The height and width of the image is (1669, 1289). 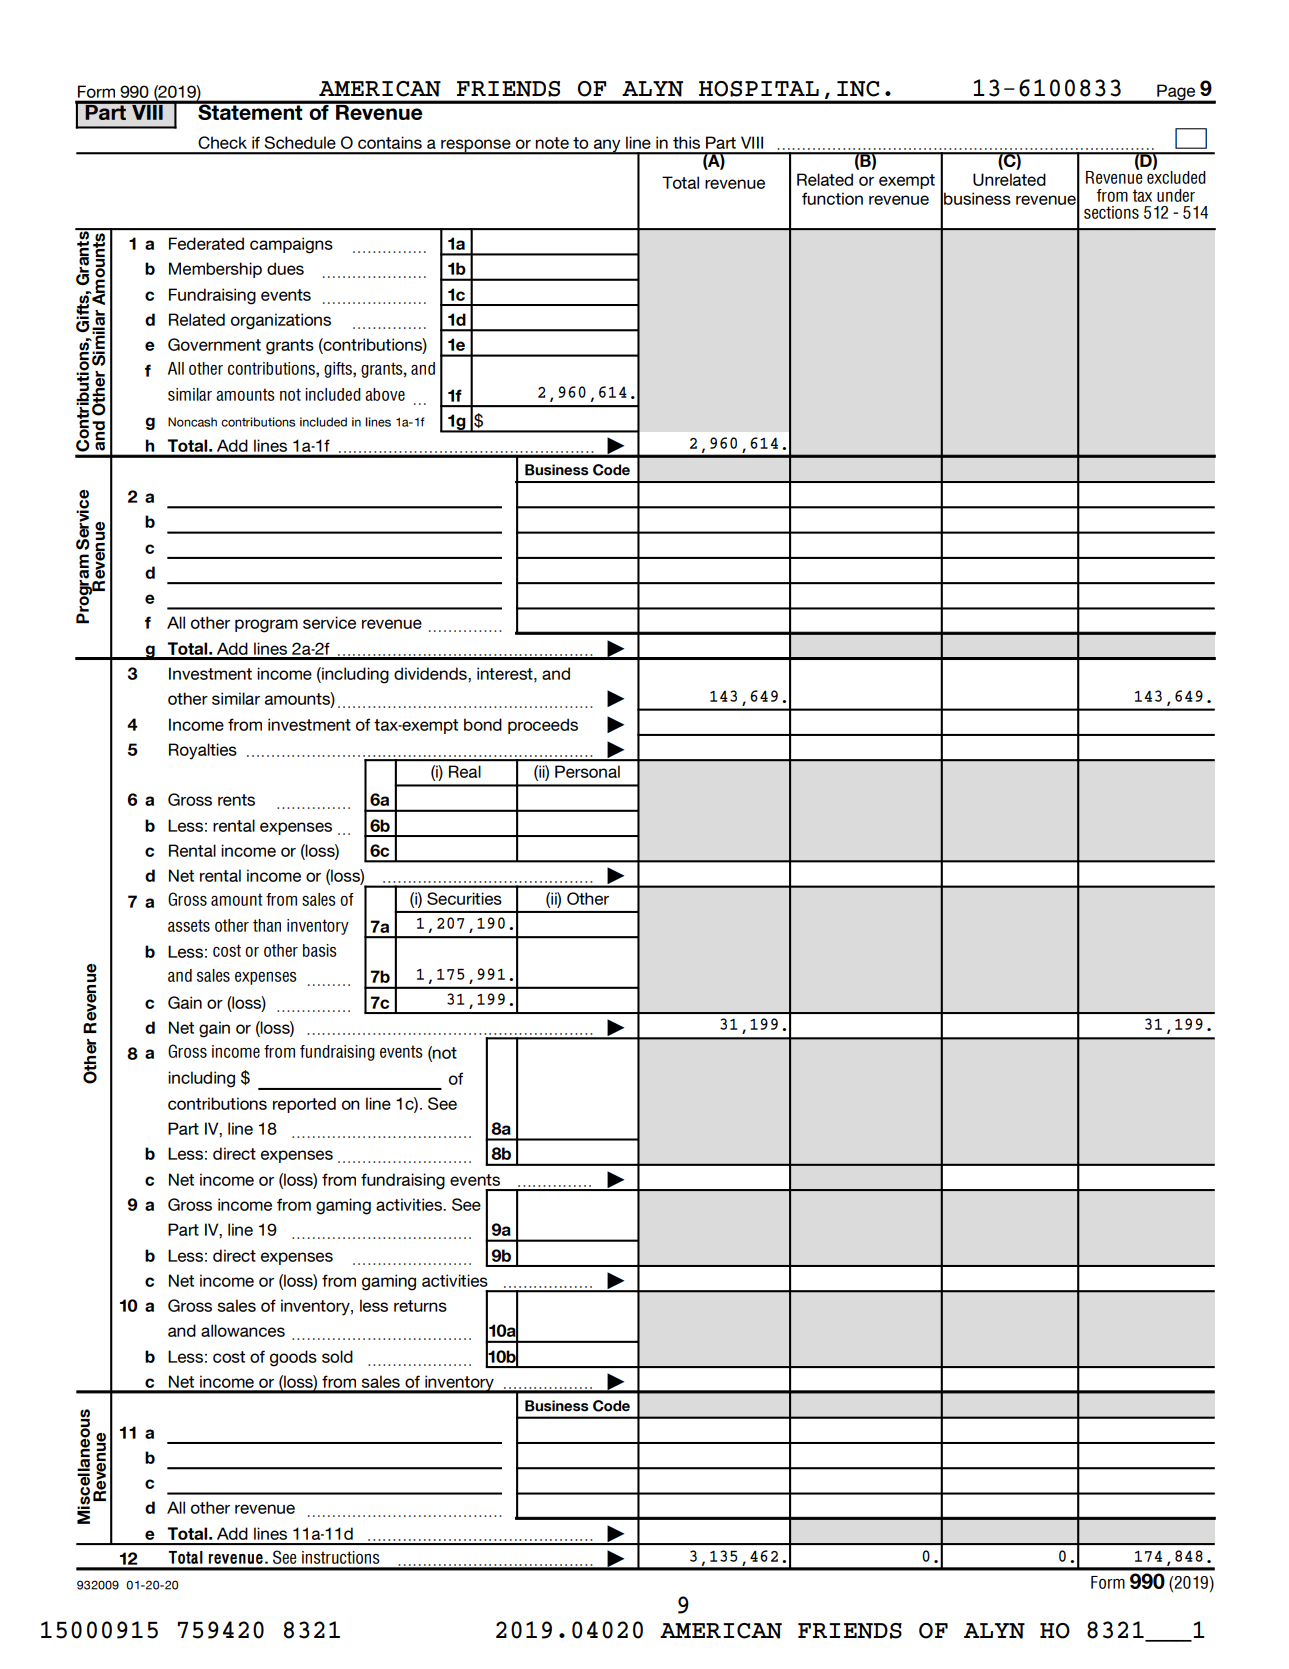 What do you see at coordinates (300, 142) in the image?
I see `Schedule` at bounding box center [300, 142].
